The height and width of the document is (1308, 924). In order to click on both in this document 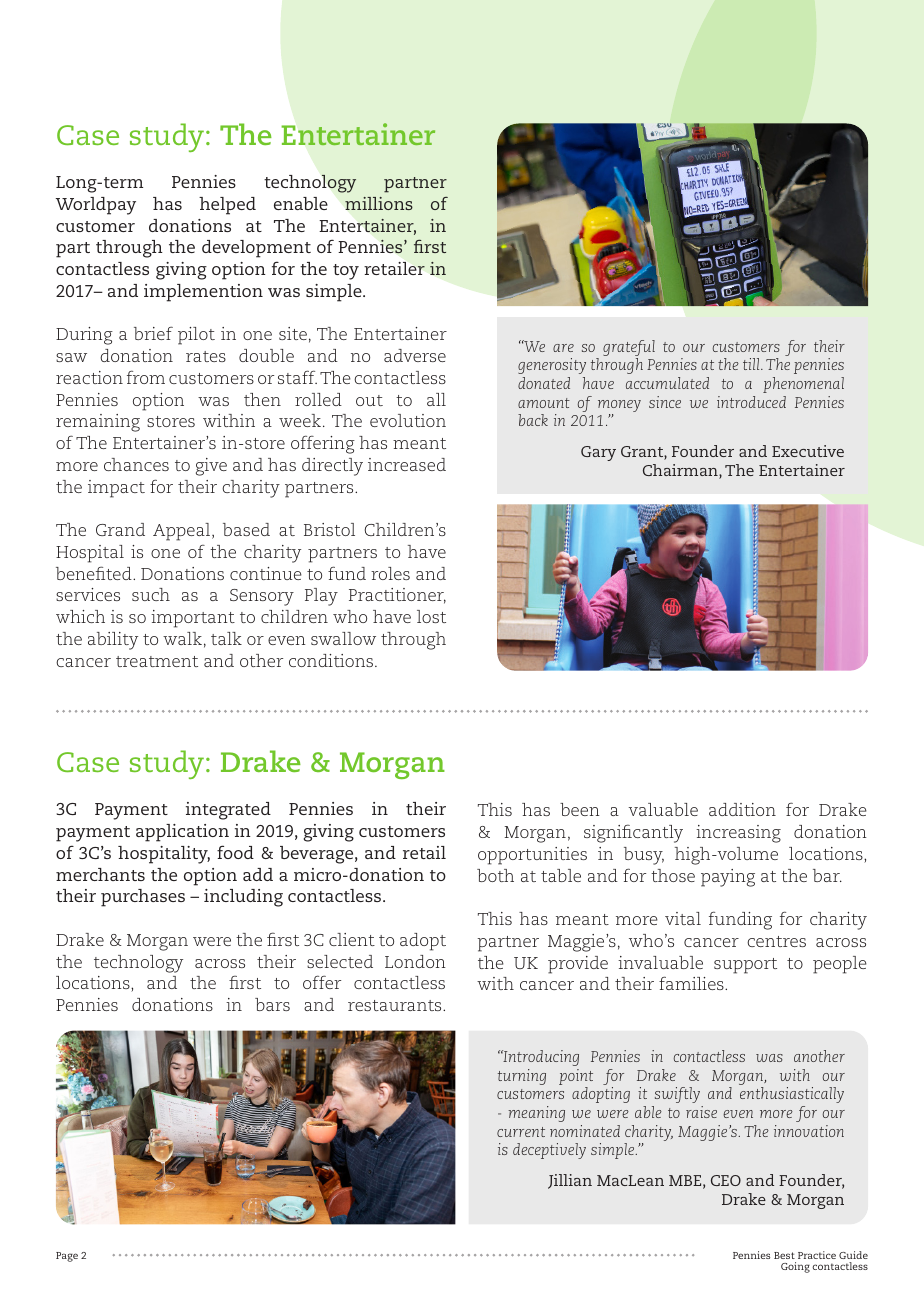, I will do `click(495, 875)`.
